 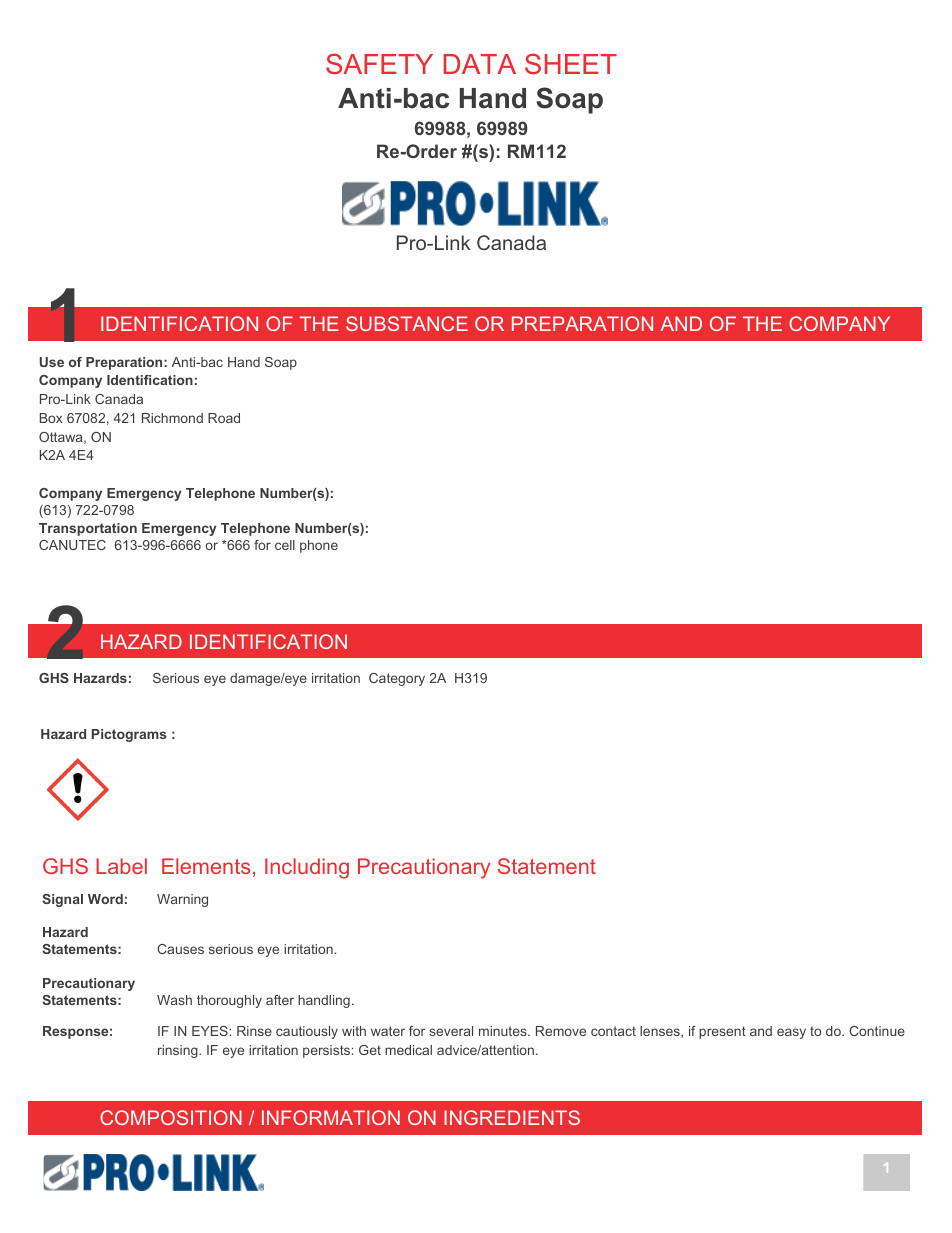 I want to click on SHEET, so click(x=571, y=63).
